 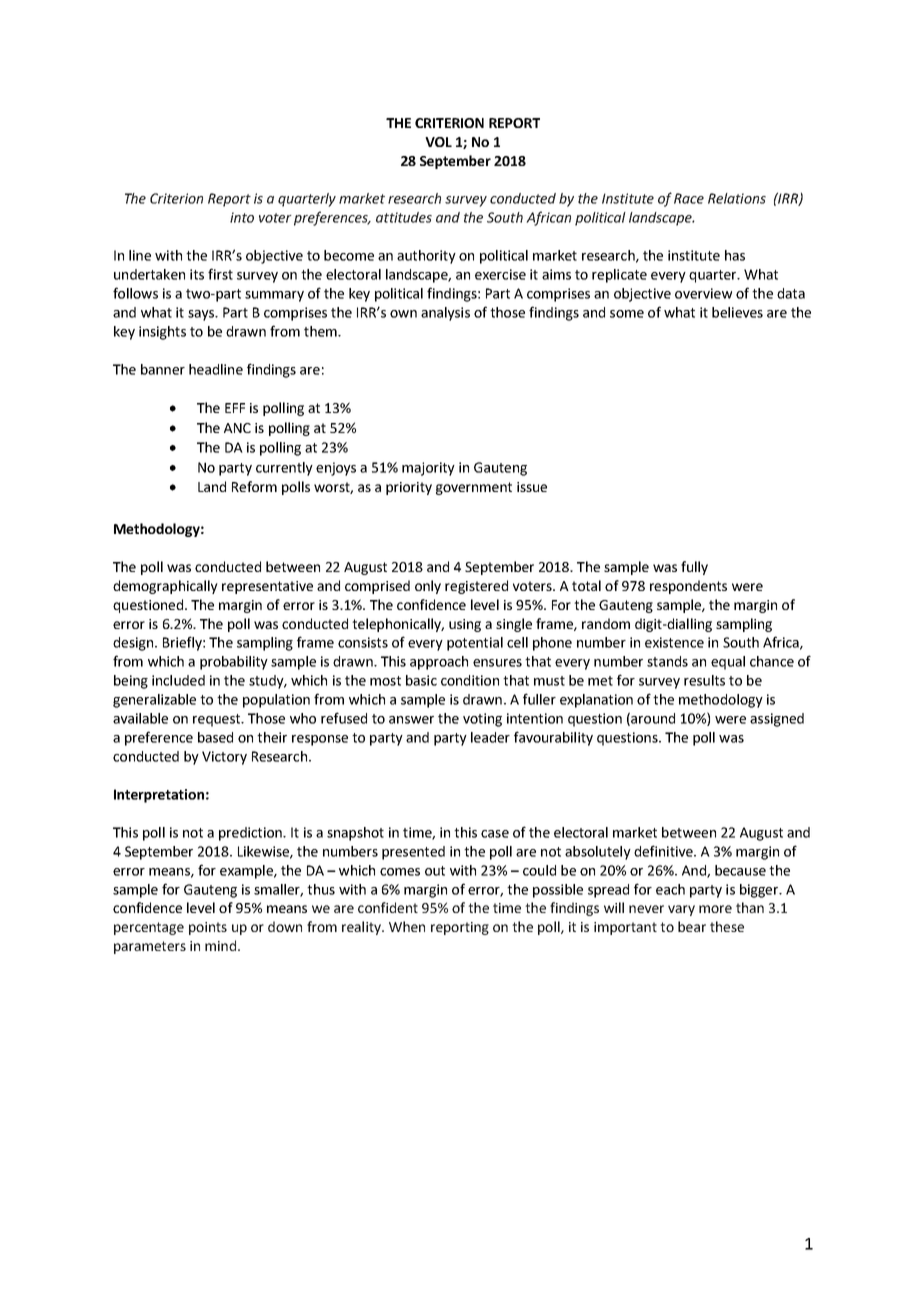 I want to click on into, so click(x=242, y=217).
